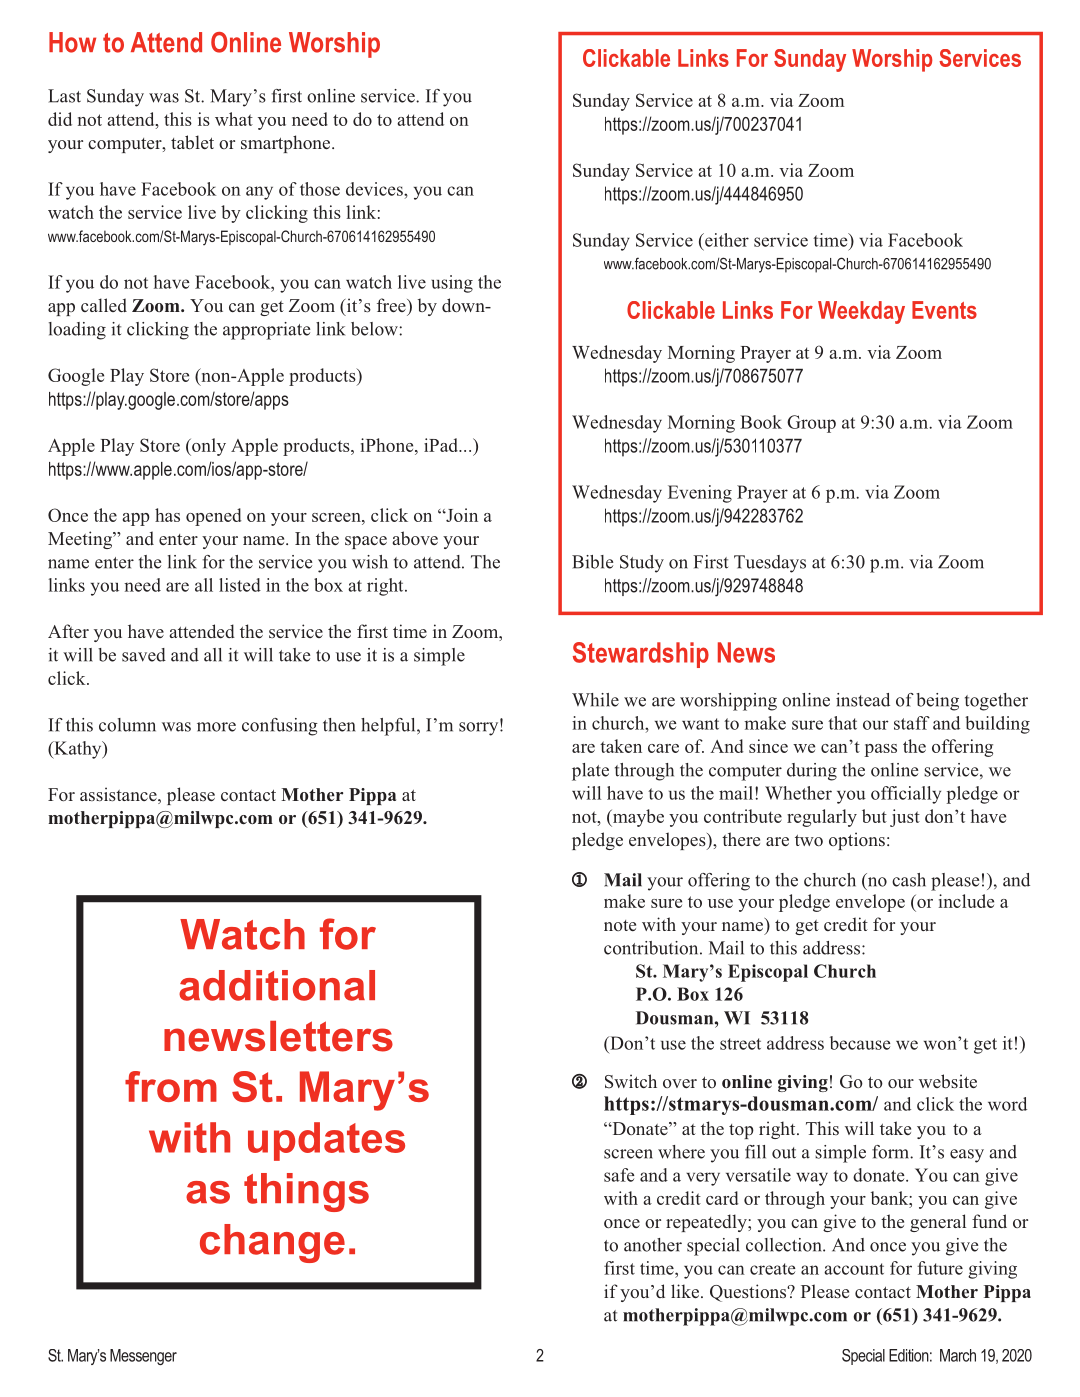 This page has height=1397, width=1080. Describe the element at coordinates (726, 240) in the page. I see `either` at that location.
